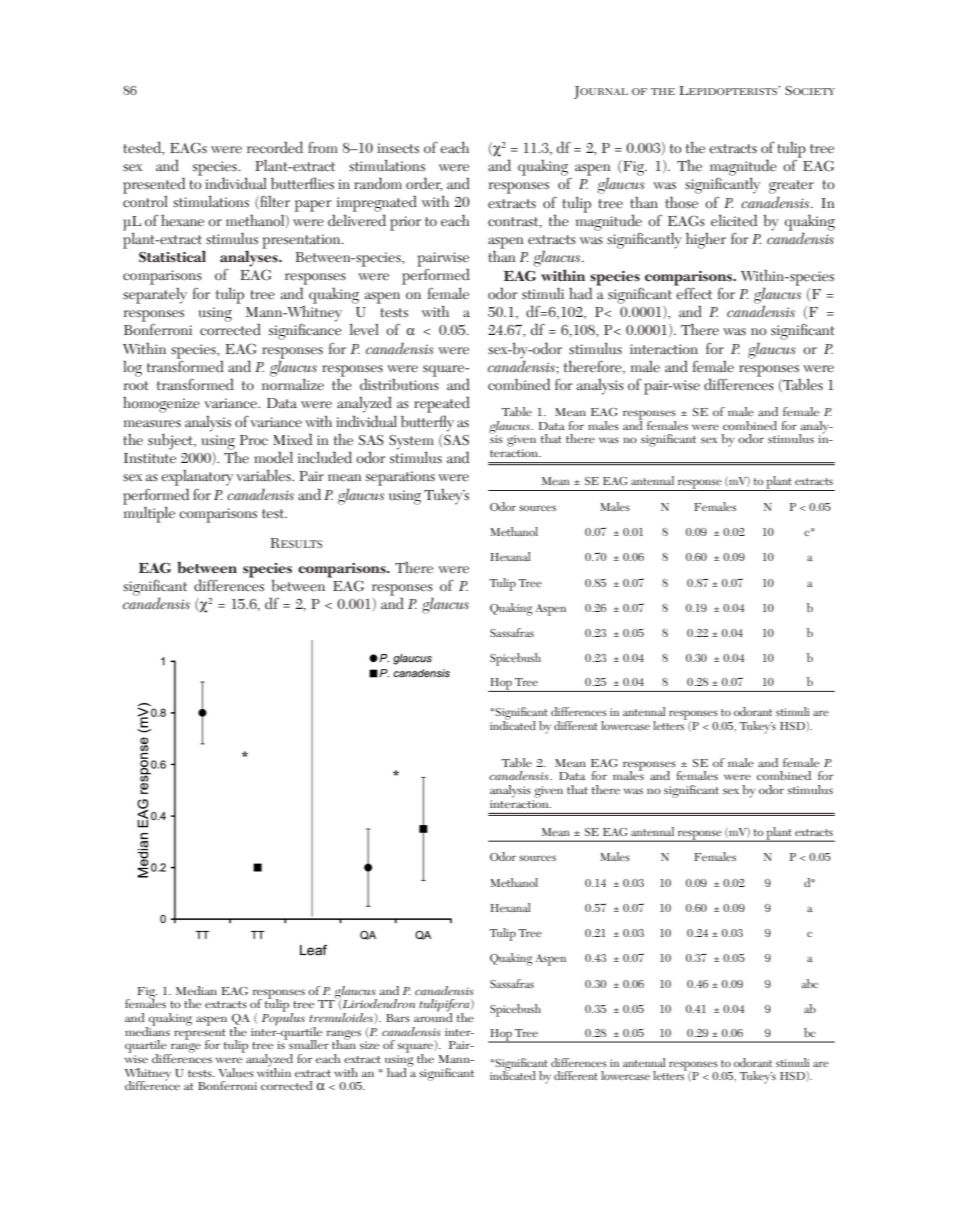  What do you see at coordinates (149, 513) in the screenshot?
I see `multiple` at bounding box center [149, 513].
